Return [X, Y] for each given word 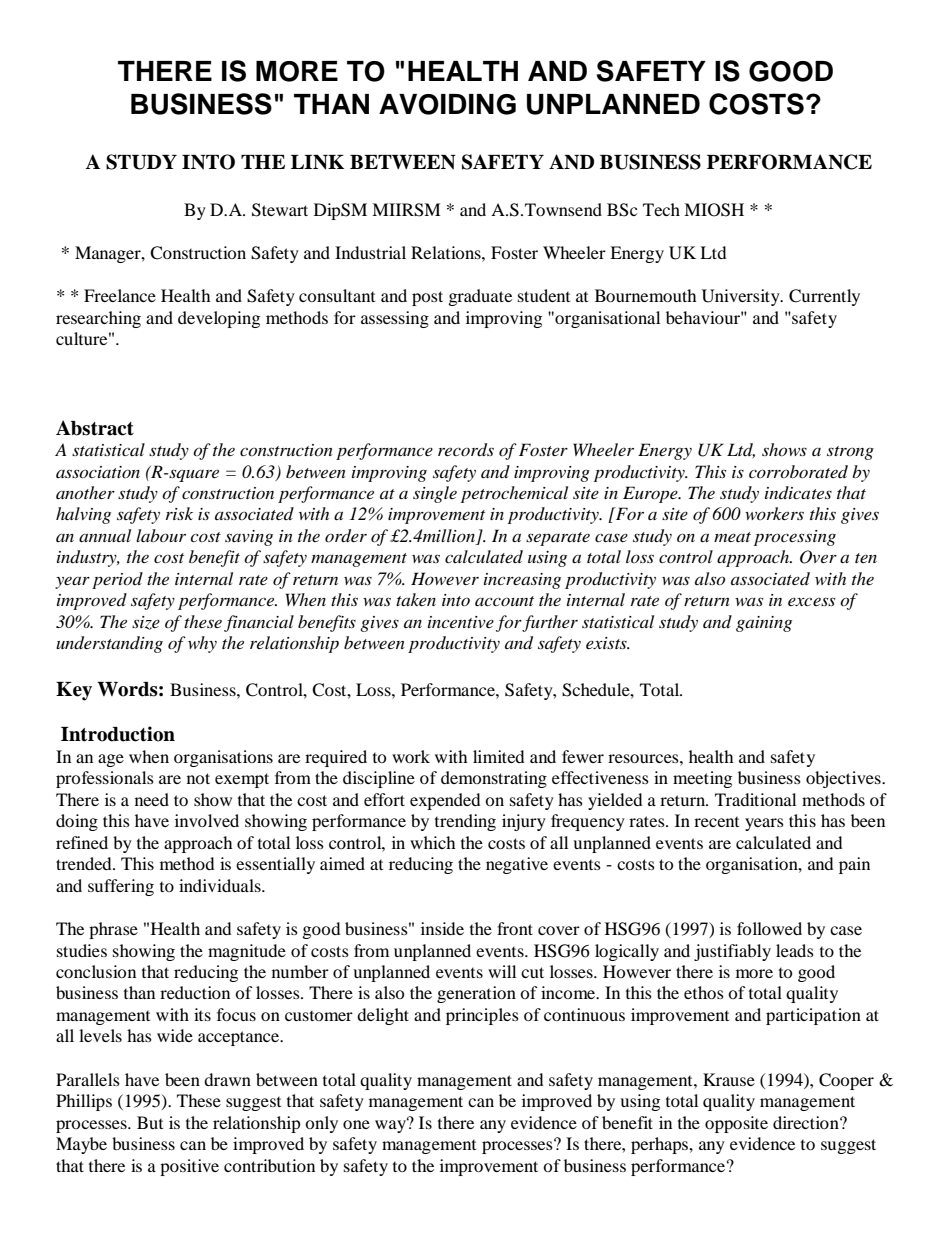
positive [189, 1167]
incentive [461, 622]
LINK [317, 162]
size [146, 623]
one [356, 1124]
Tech [661, 209]
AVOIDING [447, 104]
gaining [764, 624]
